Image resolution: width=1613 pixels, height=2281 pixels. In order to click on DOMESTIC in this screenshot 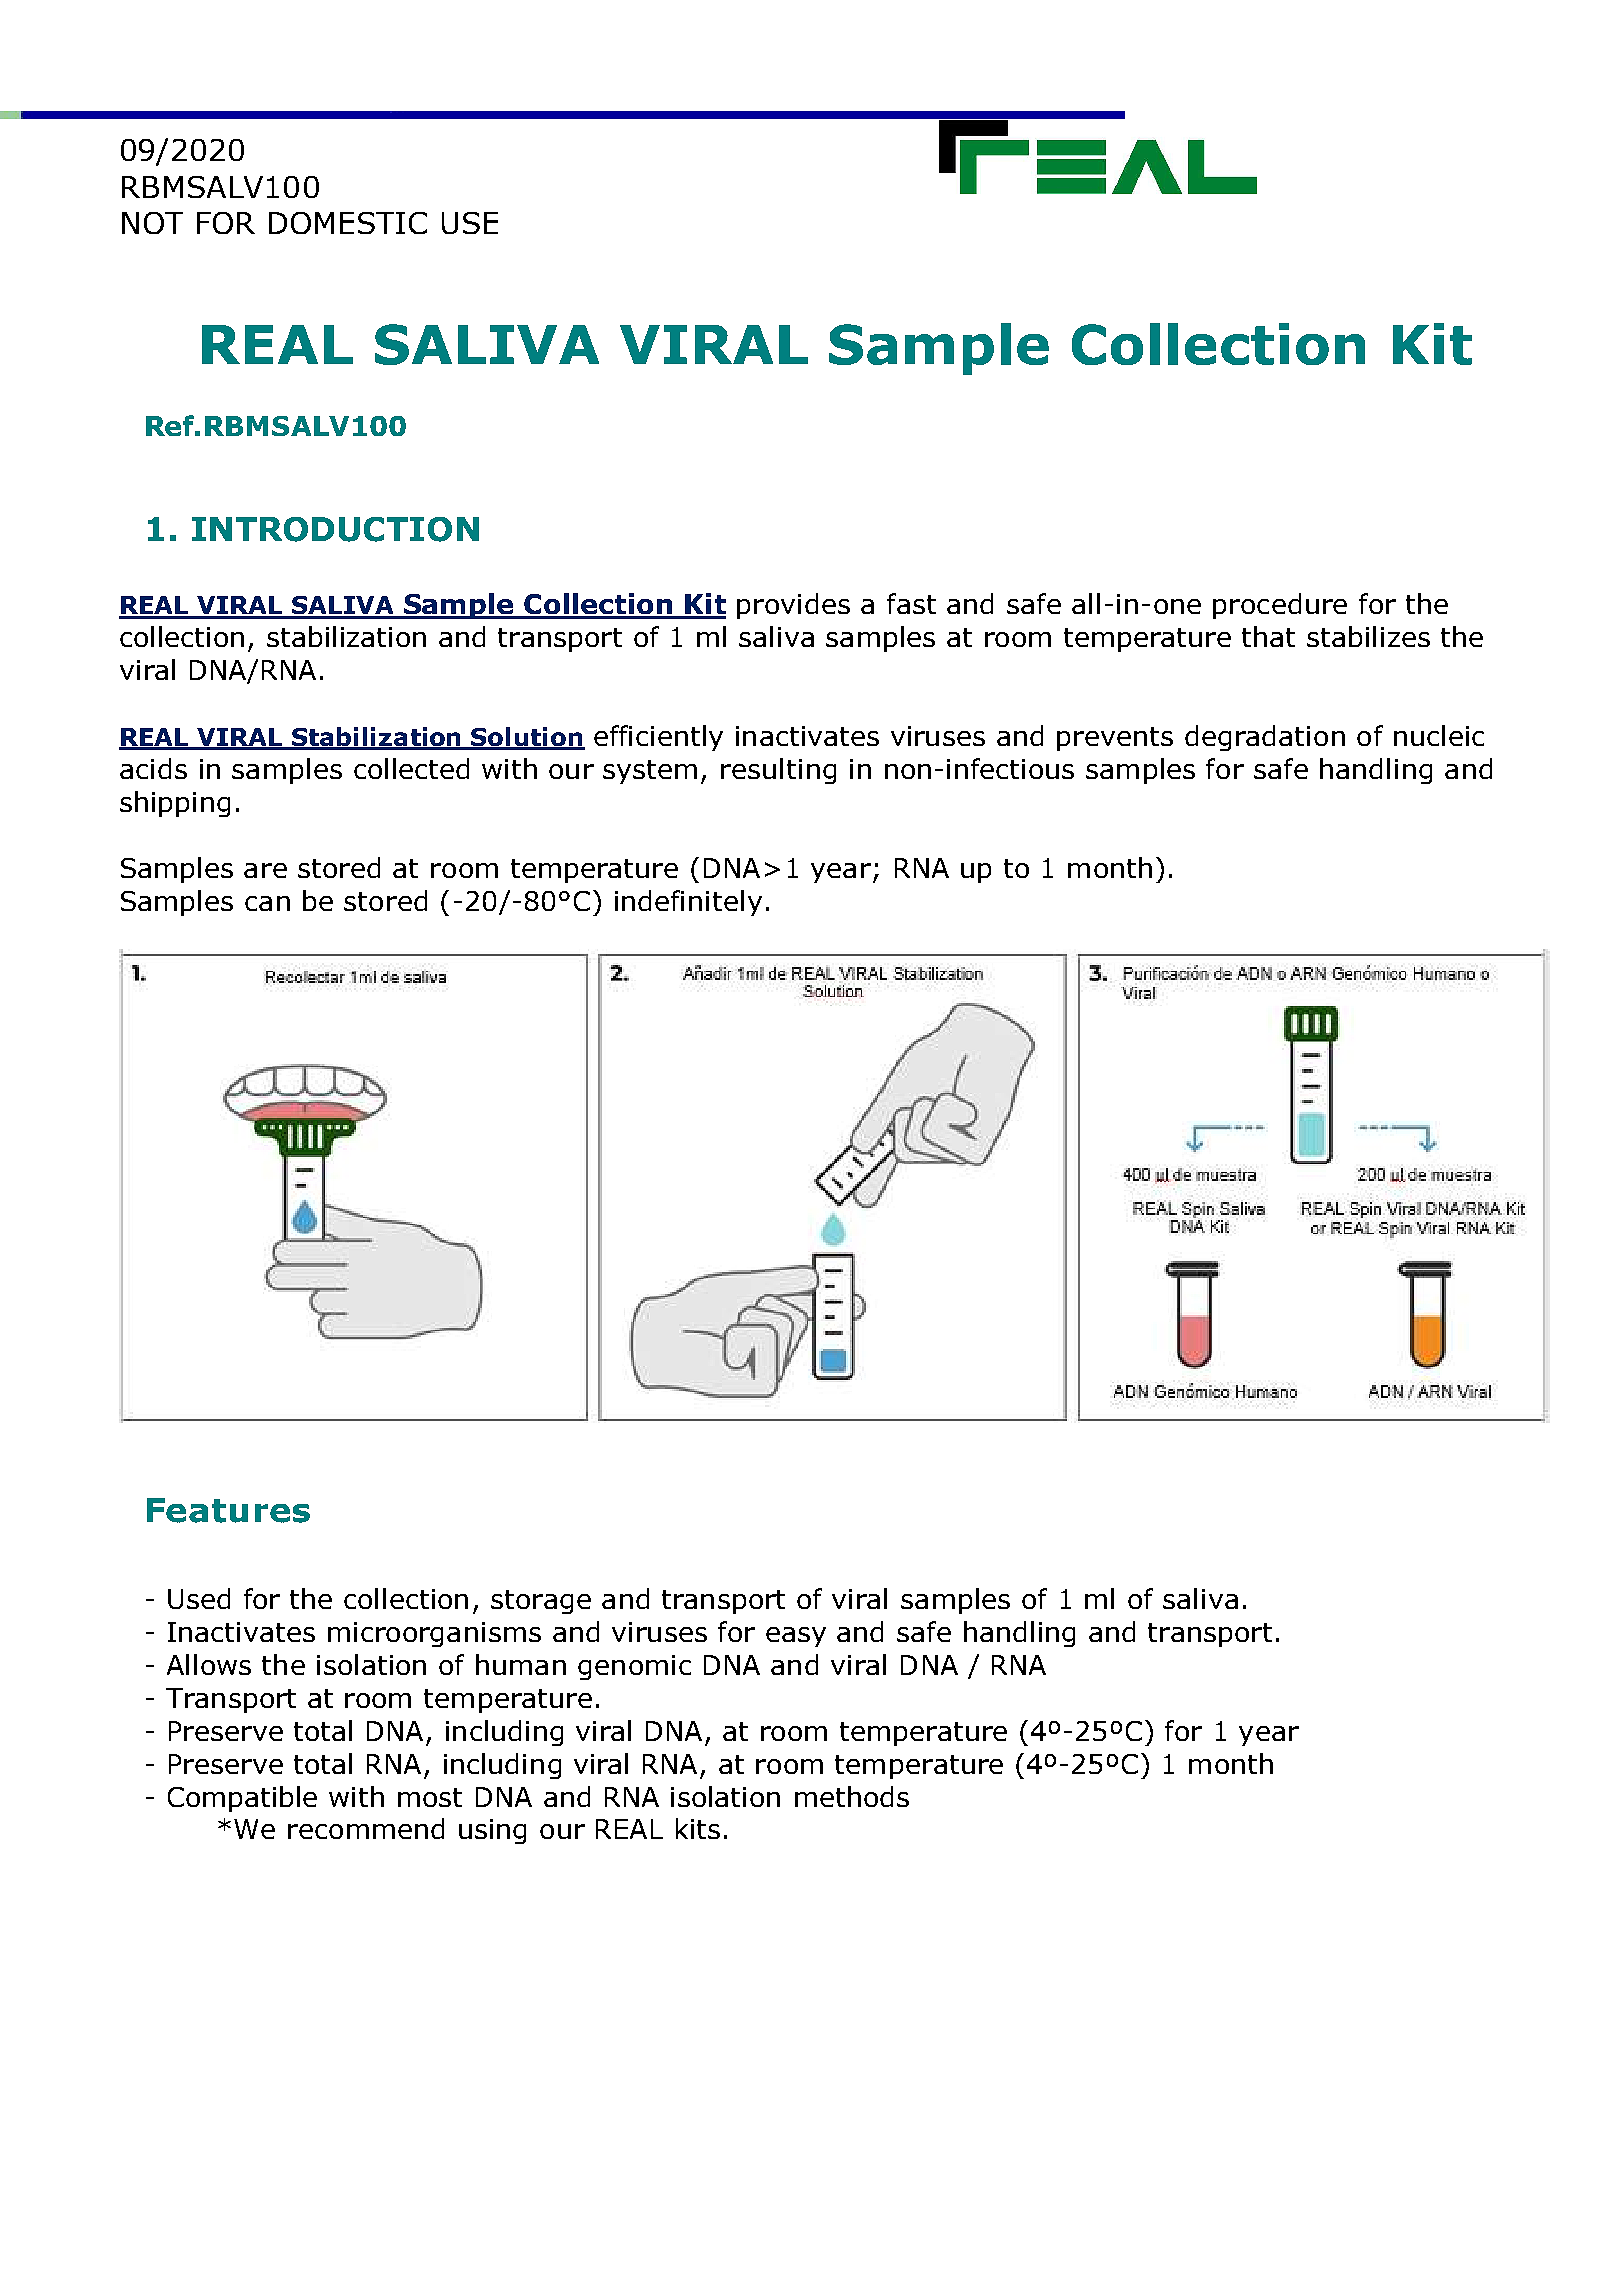, I will do `click(348, 223)`.
